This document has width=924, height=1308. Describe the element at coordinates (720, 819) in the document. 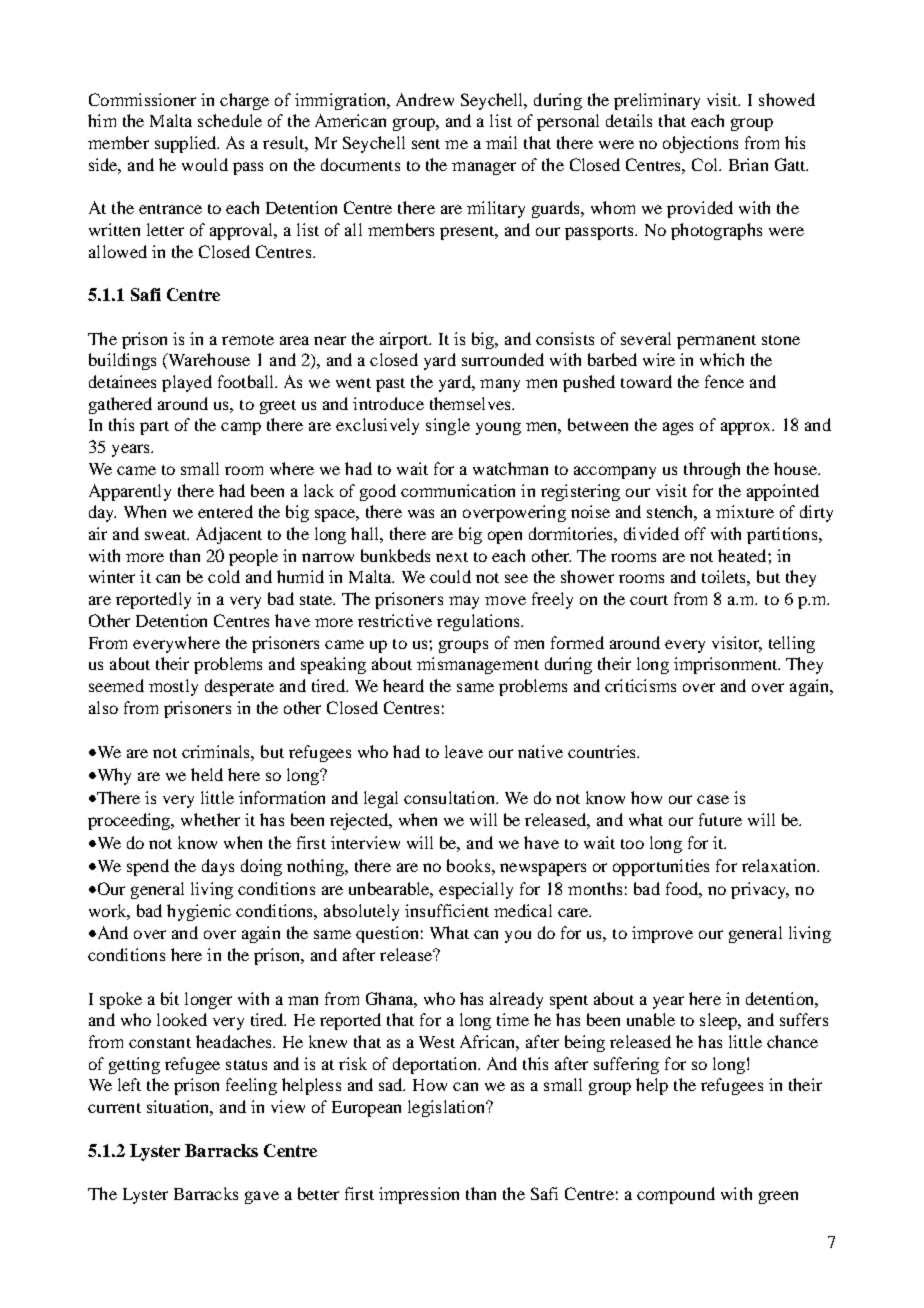

I see `future` at that location.
